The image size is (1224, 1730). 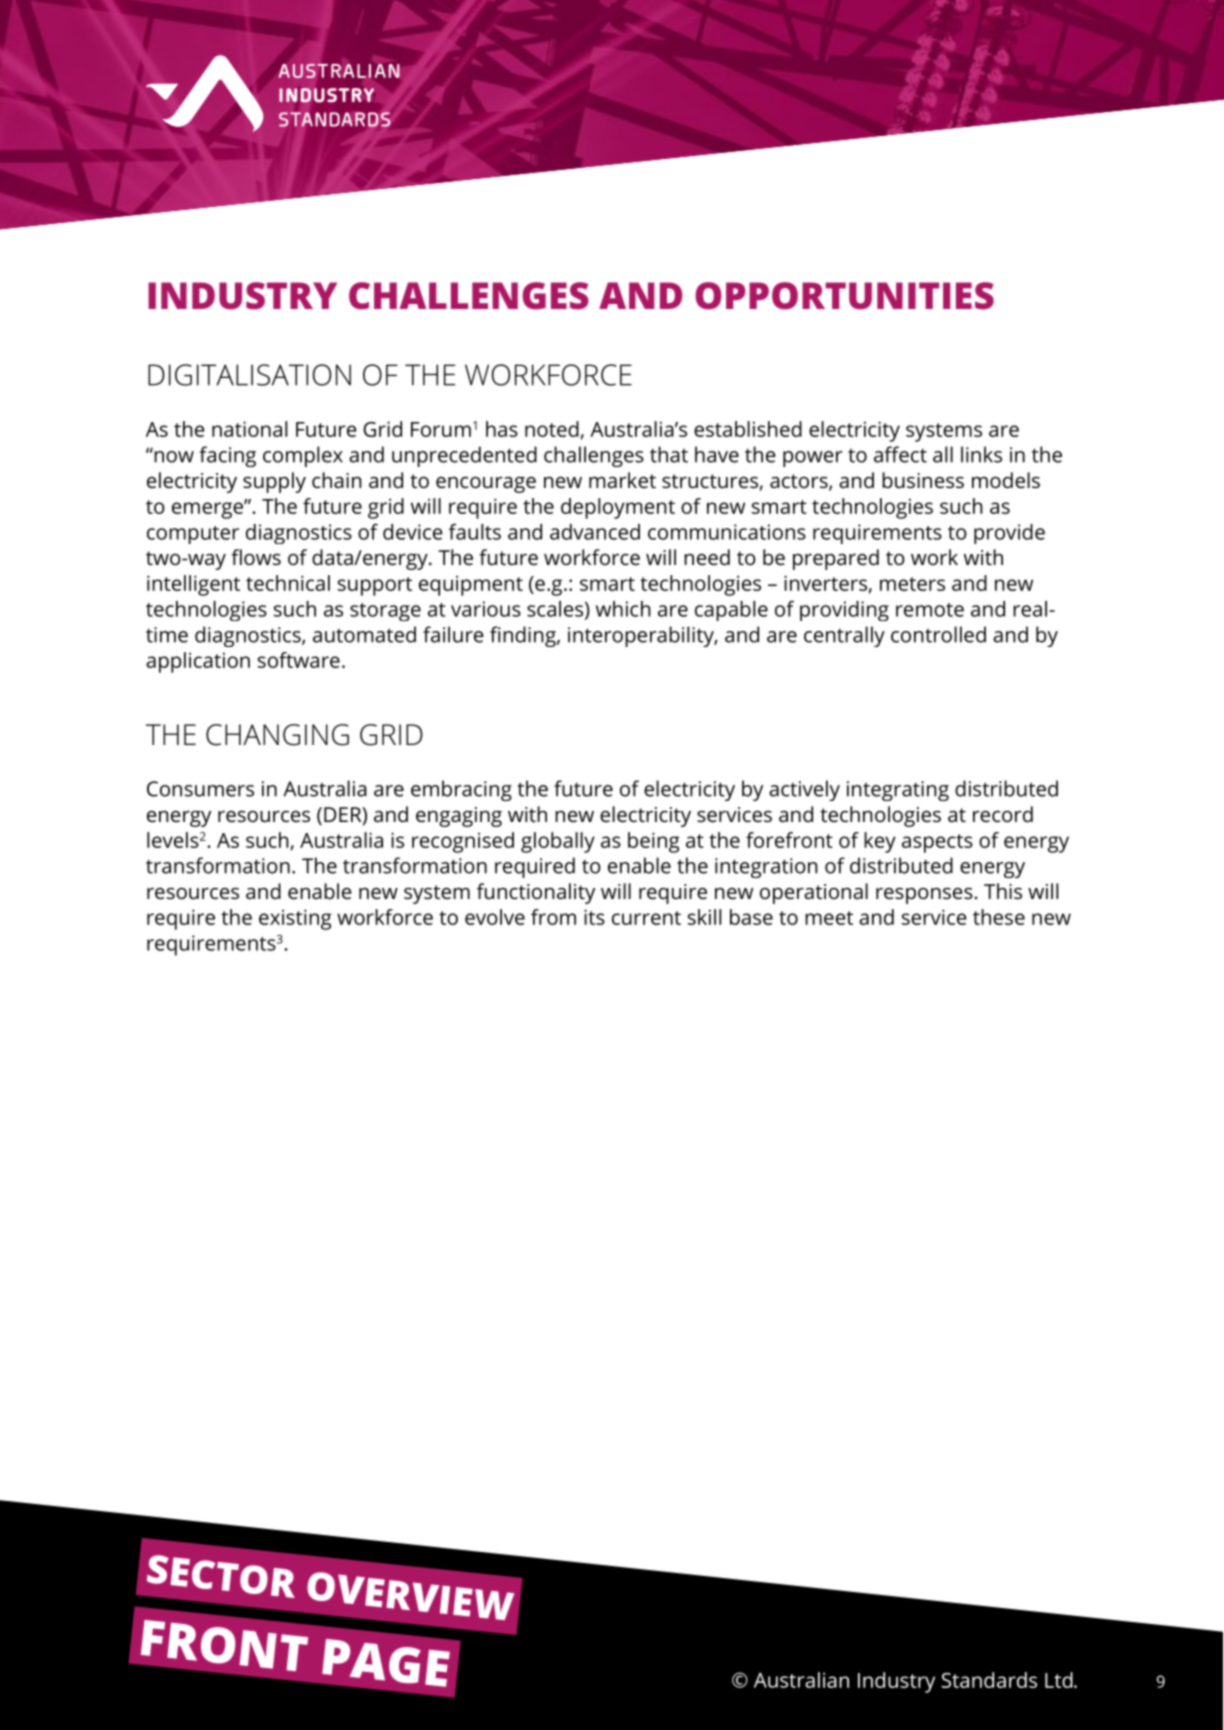 I want to click on its, so click(x=594, y=917).
